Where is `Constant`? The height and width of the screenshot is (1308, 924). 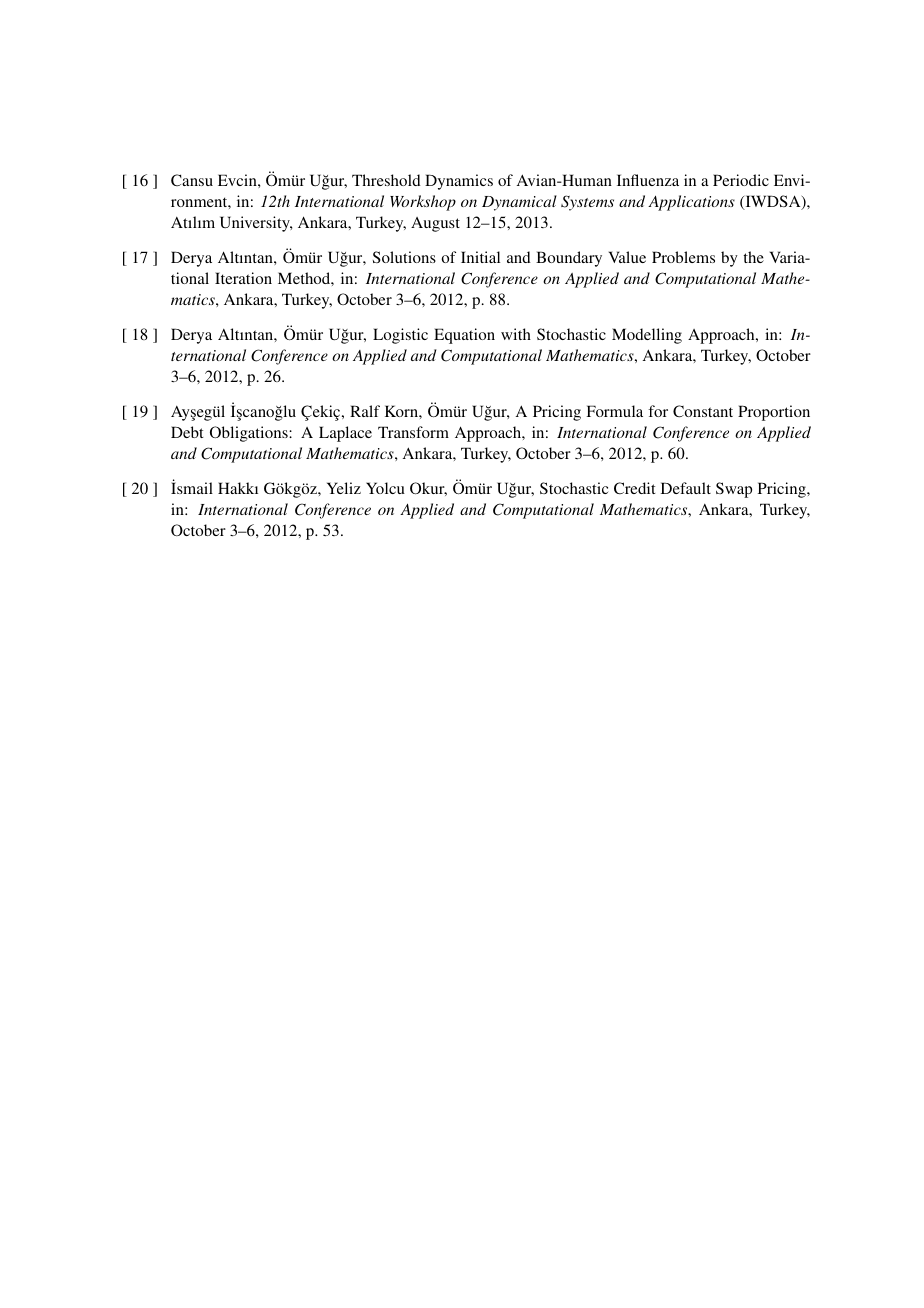
Constant is located at coordinates (703, 411).
